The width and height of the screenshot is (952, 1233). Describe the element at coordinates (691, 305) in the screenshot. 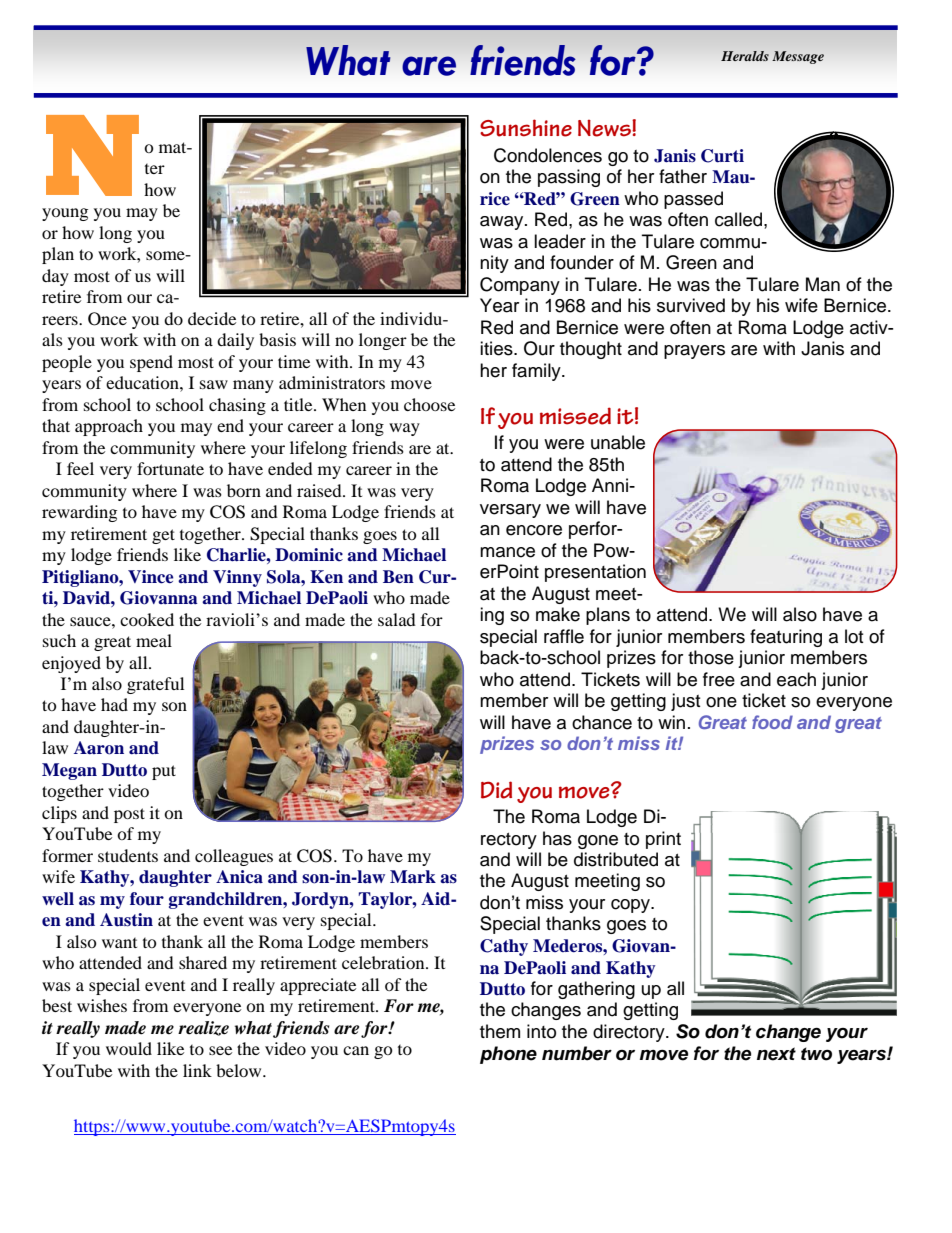

I see `survived` at that location.
